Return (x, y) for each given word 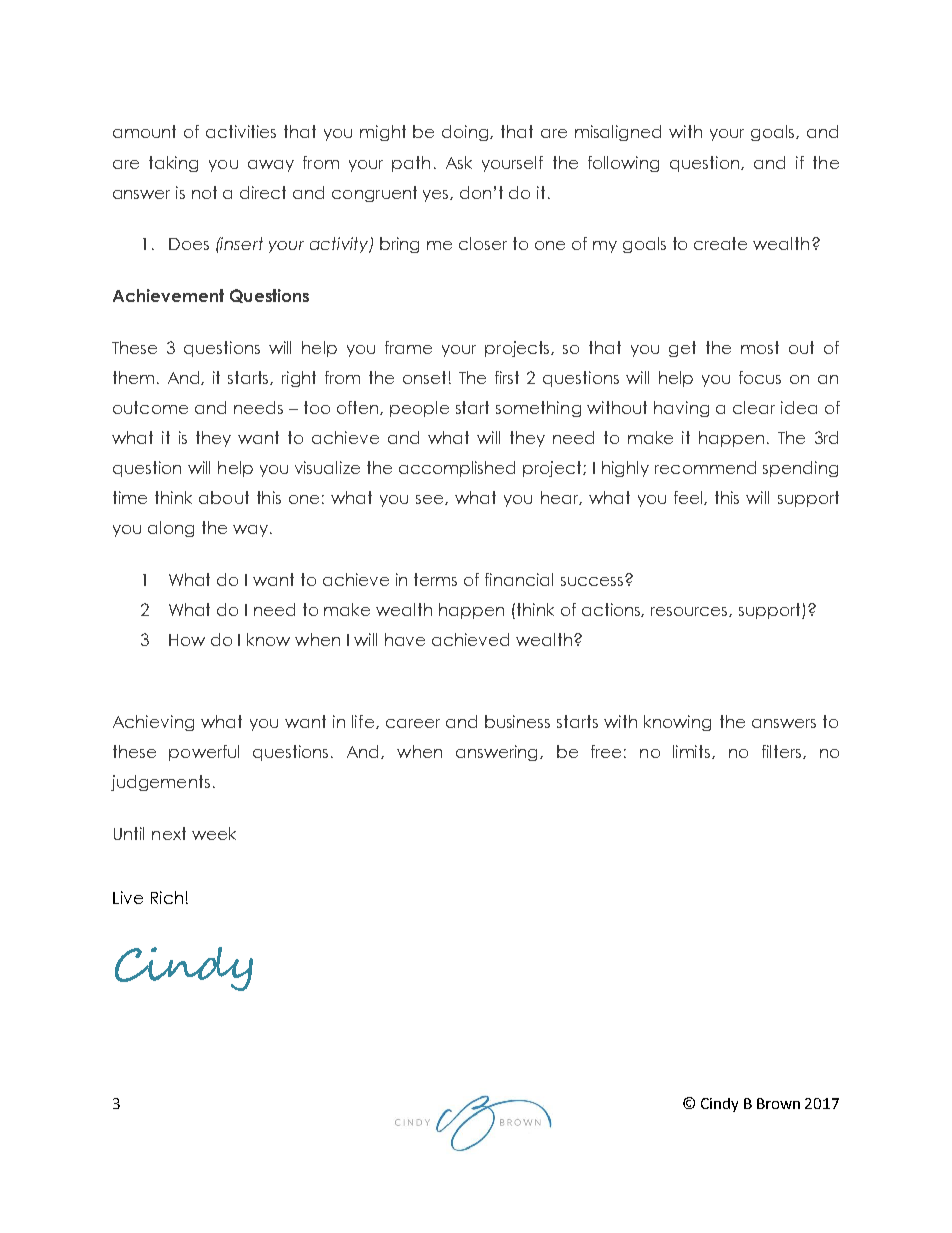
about (224, 497)
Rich (167, 897)
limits (693, 752)
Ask (459, 162)
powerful (204, 753)
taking (173, 164)
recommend (705, 467)
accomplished (457, 469)
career (413, 723)
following (623, 164)
